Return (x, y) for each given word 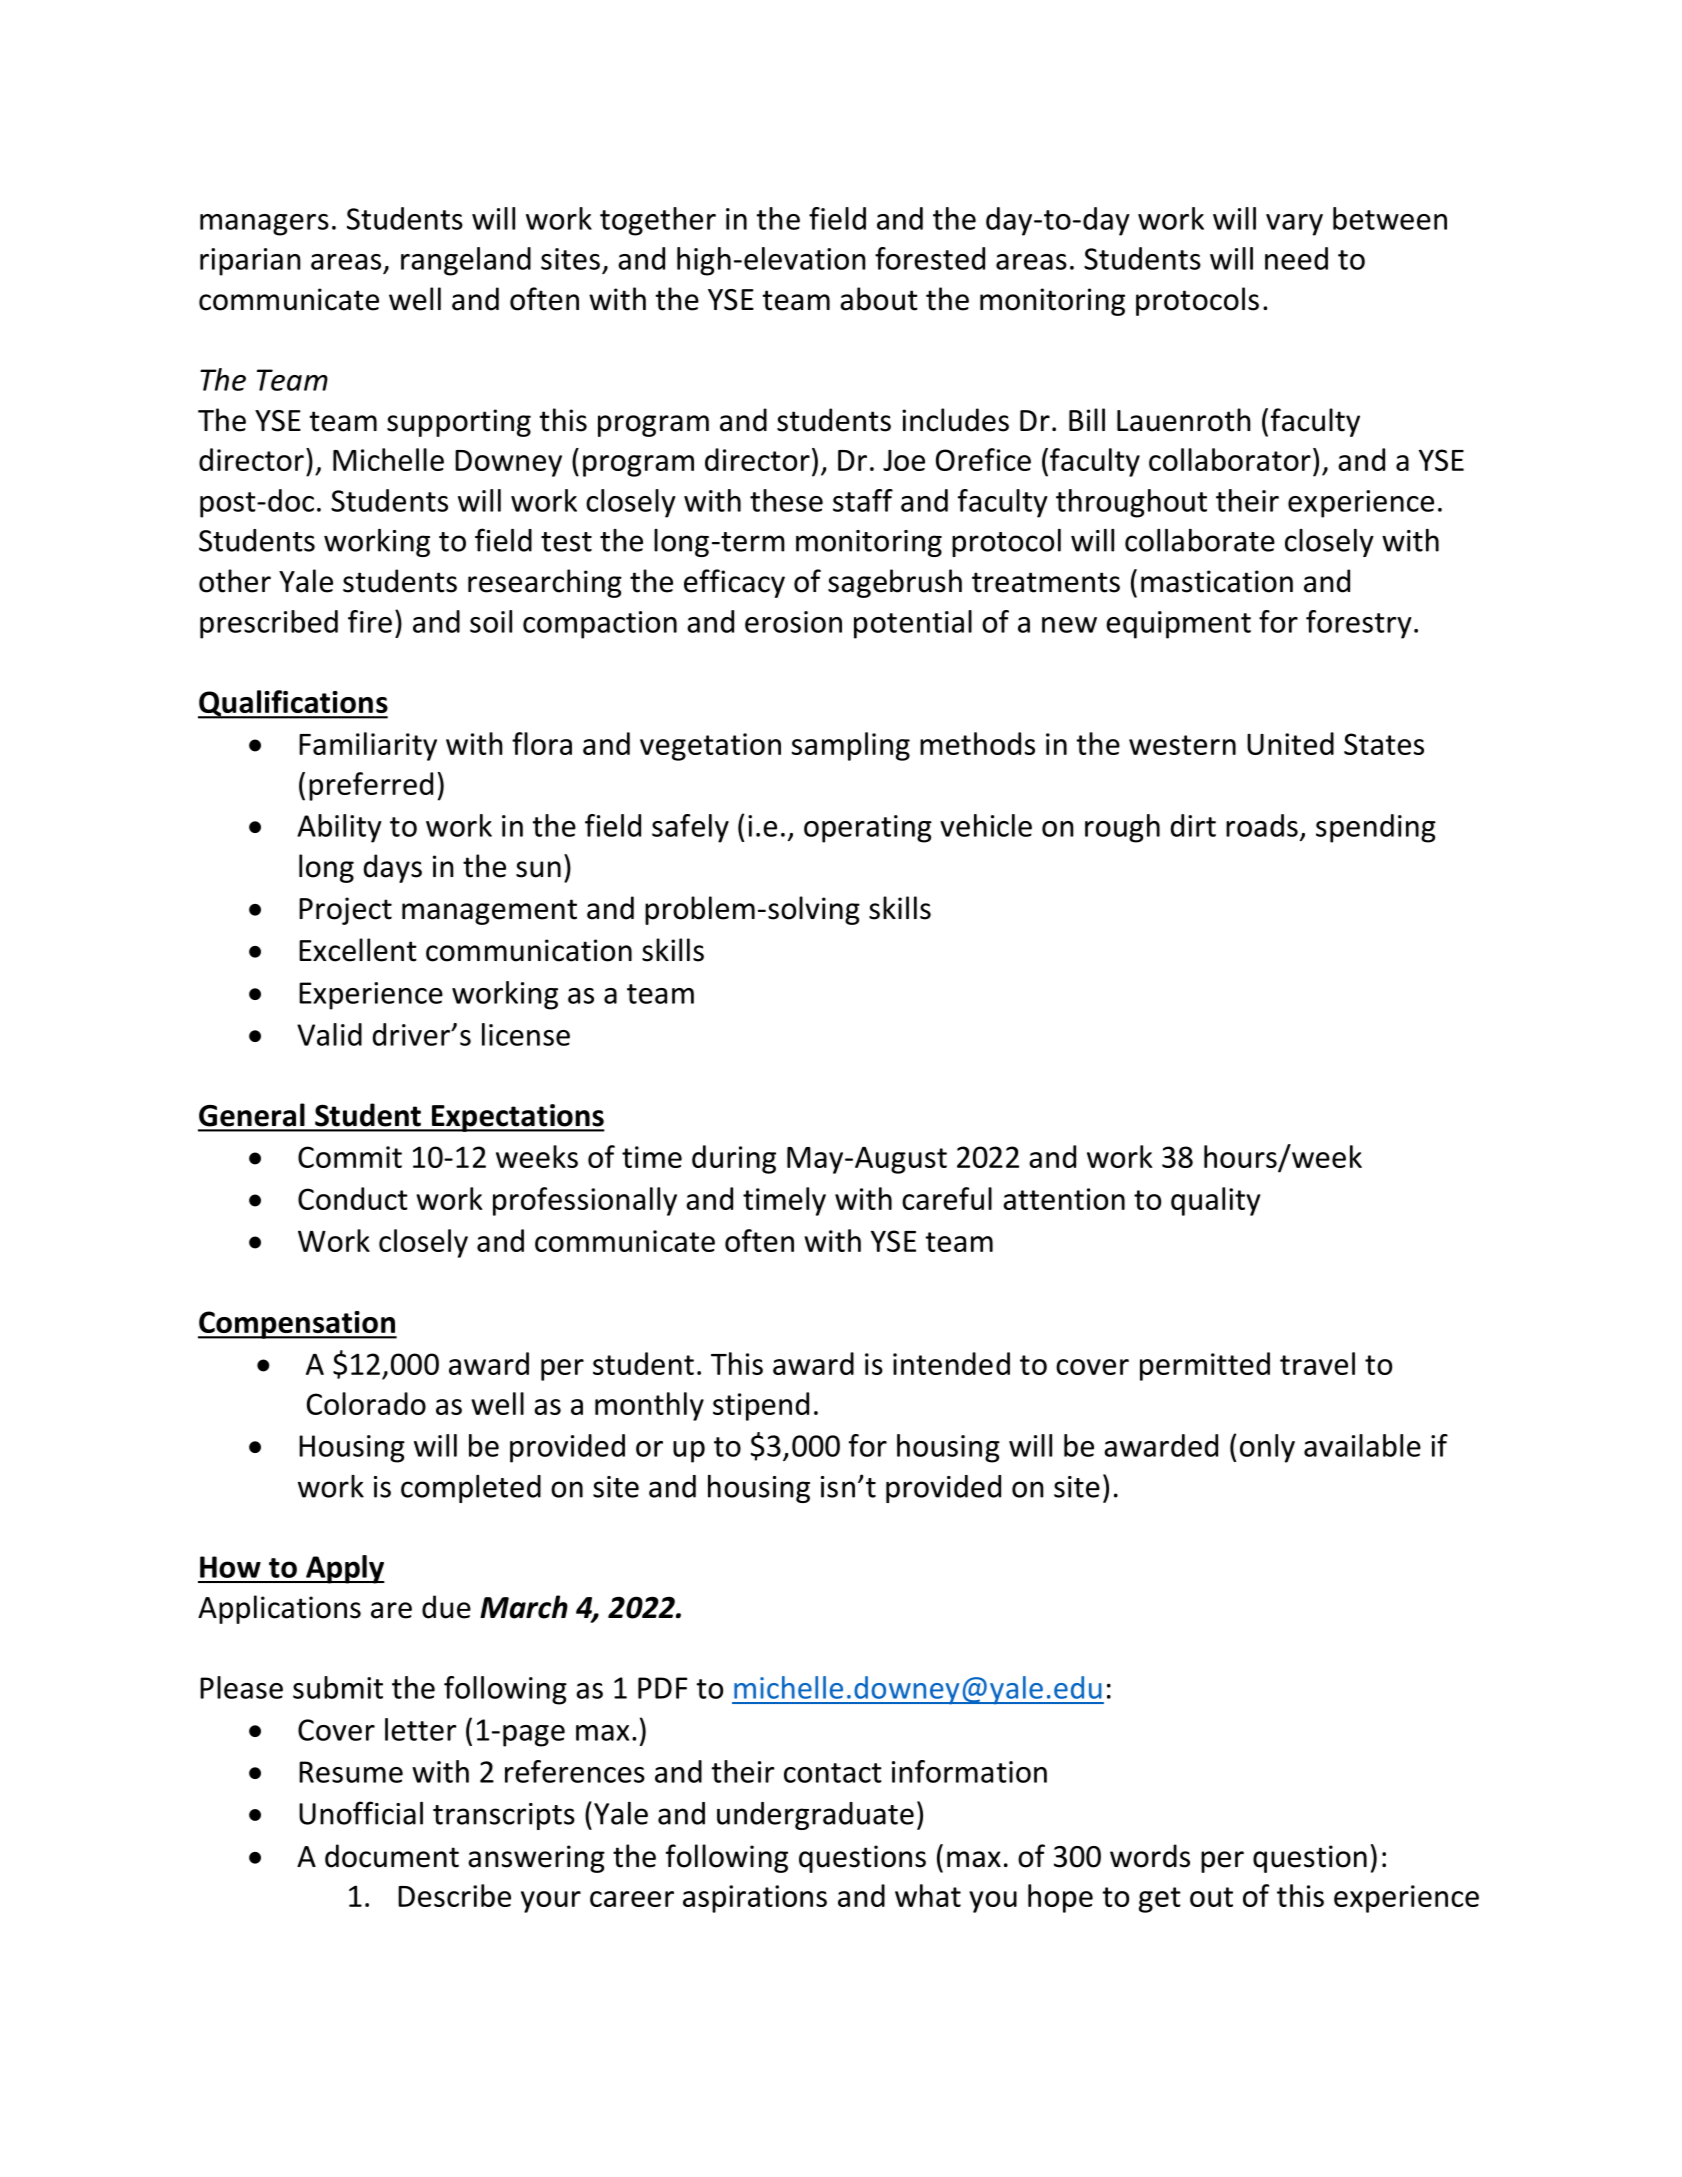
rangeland (466, 261)
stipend (761, 1406)
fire (370, 621)
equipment (1178, 625)
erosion (793, 622)
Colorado (366, 1403)
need (1296, 258)
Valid (329, 1034)
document (392, 1856)
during (734, 1159)
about (879, 299)
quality (1216, 1201)
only (1267, 1448)
